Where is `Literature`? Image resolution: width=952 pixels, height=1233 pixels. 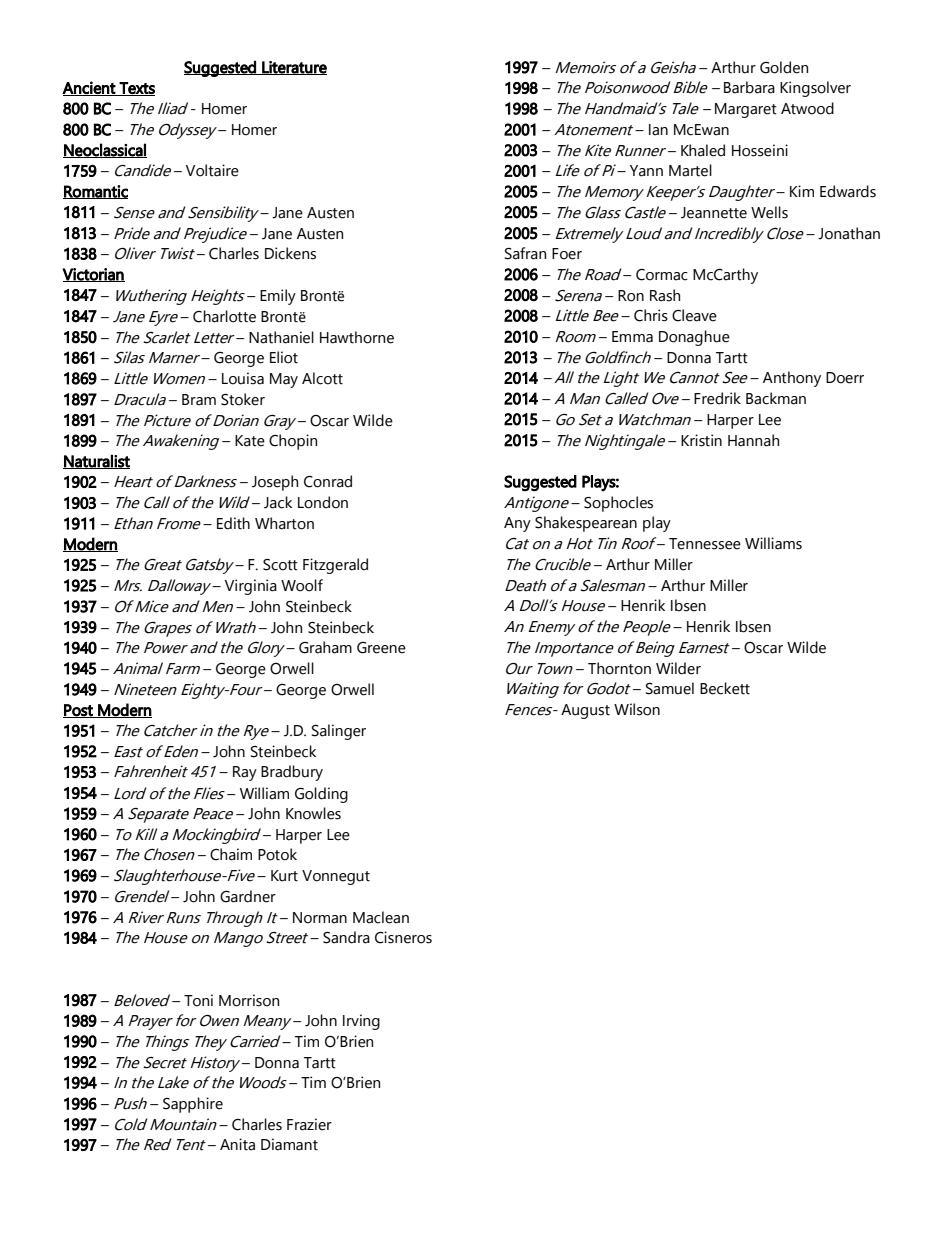 Literature is located at coordinates (293, 68).
